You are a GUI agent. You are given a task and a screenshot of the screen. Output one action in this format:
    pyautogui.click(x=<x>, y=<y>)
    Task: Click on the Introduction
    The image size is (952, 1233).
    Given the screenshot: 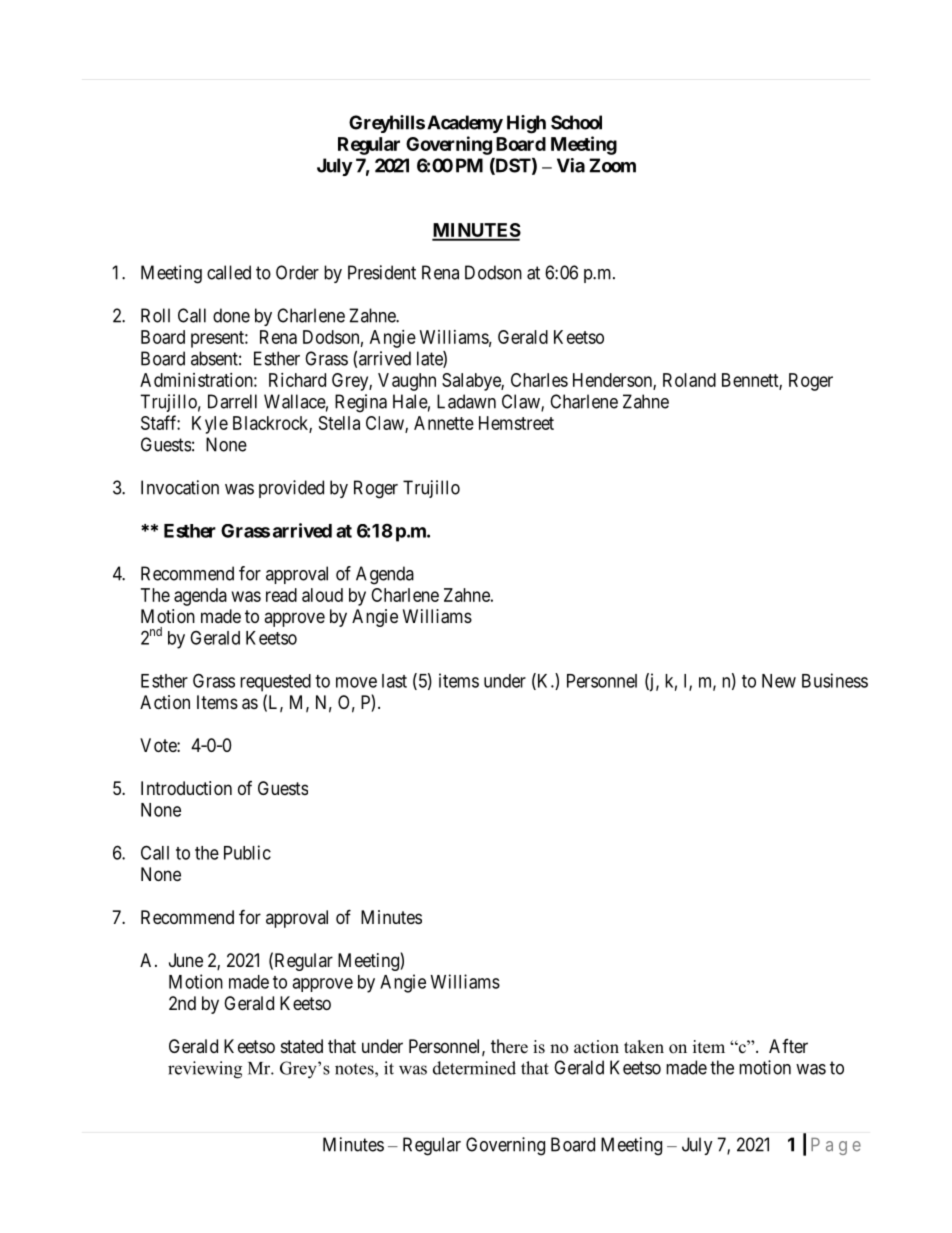 What is the action you would take?
    pyautogui.click(x=186, y=788)
